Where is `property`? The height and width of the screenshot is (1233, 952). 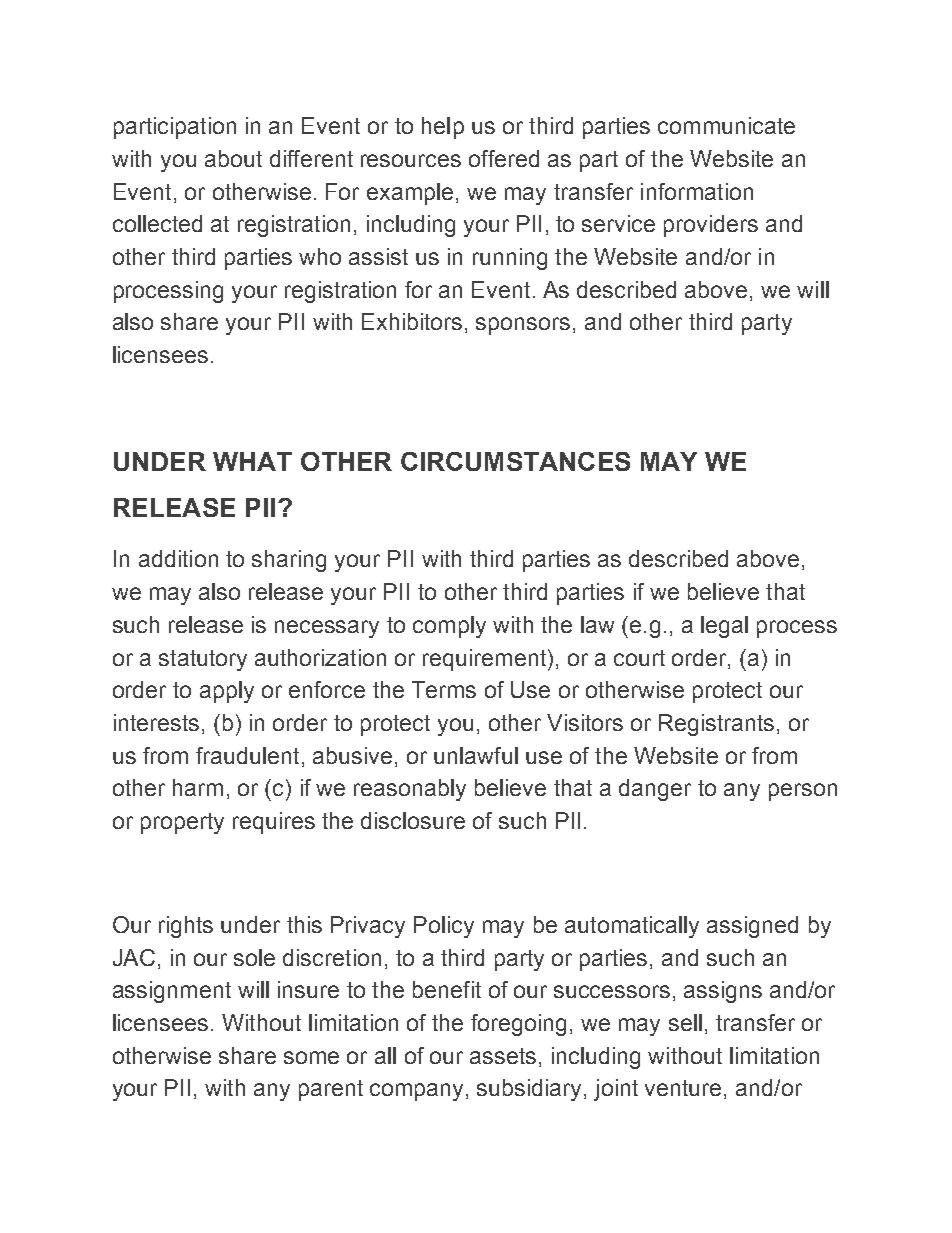 property is located at coordinates (182, 823).
